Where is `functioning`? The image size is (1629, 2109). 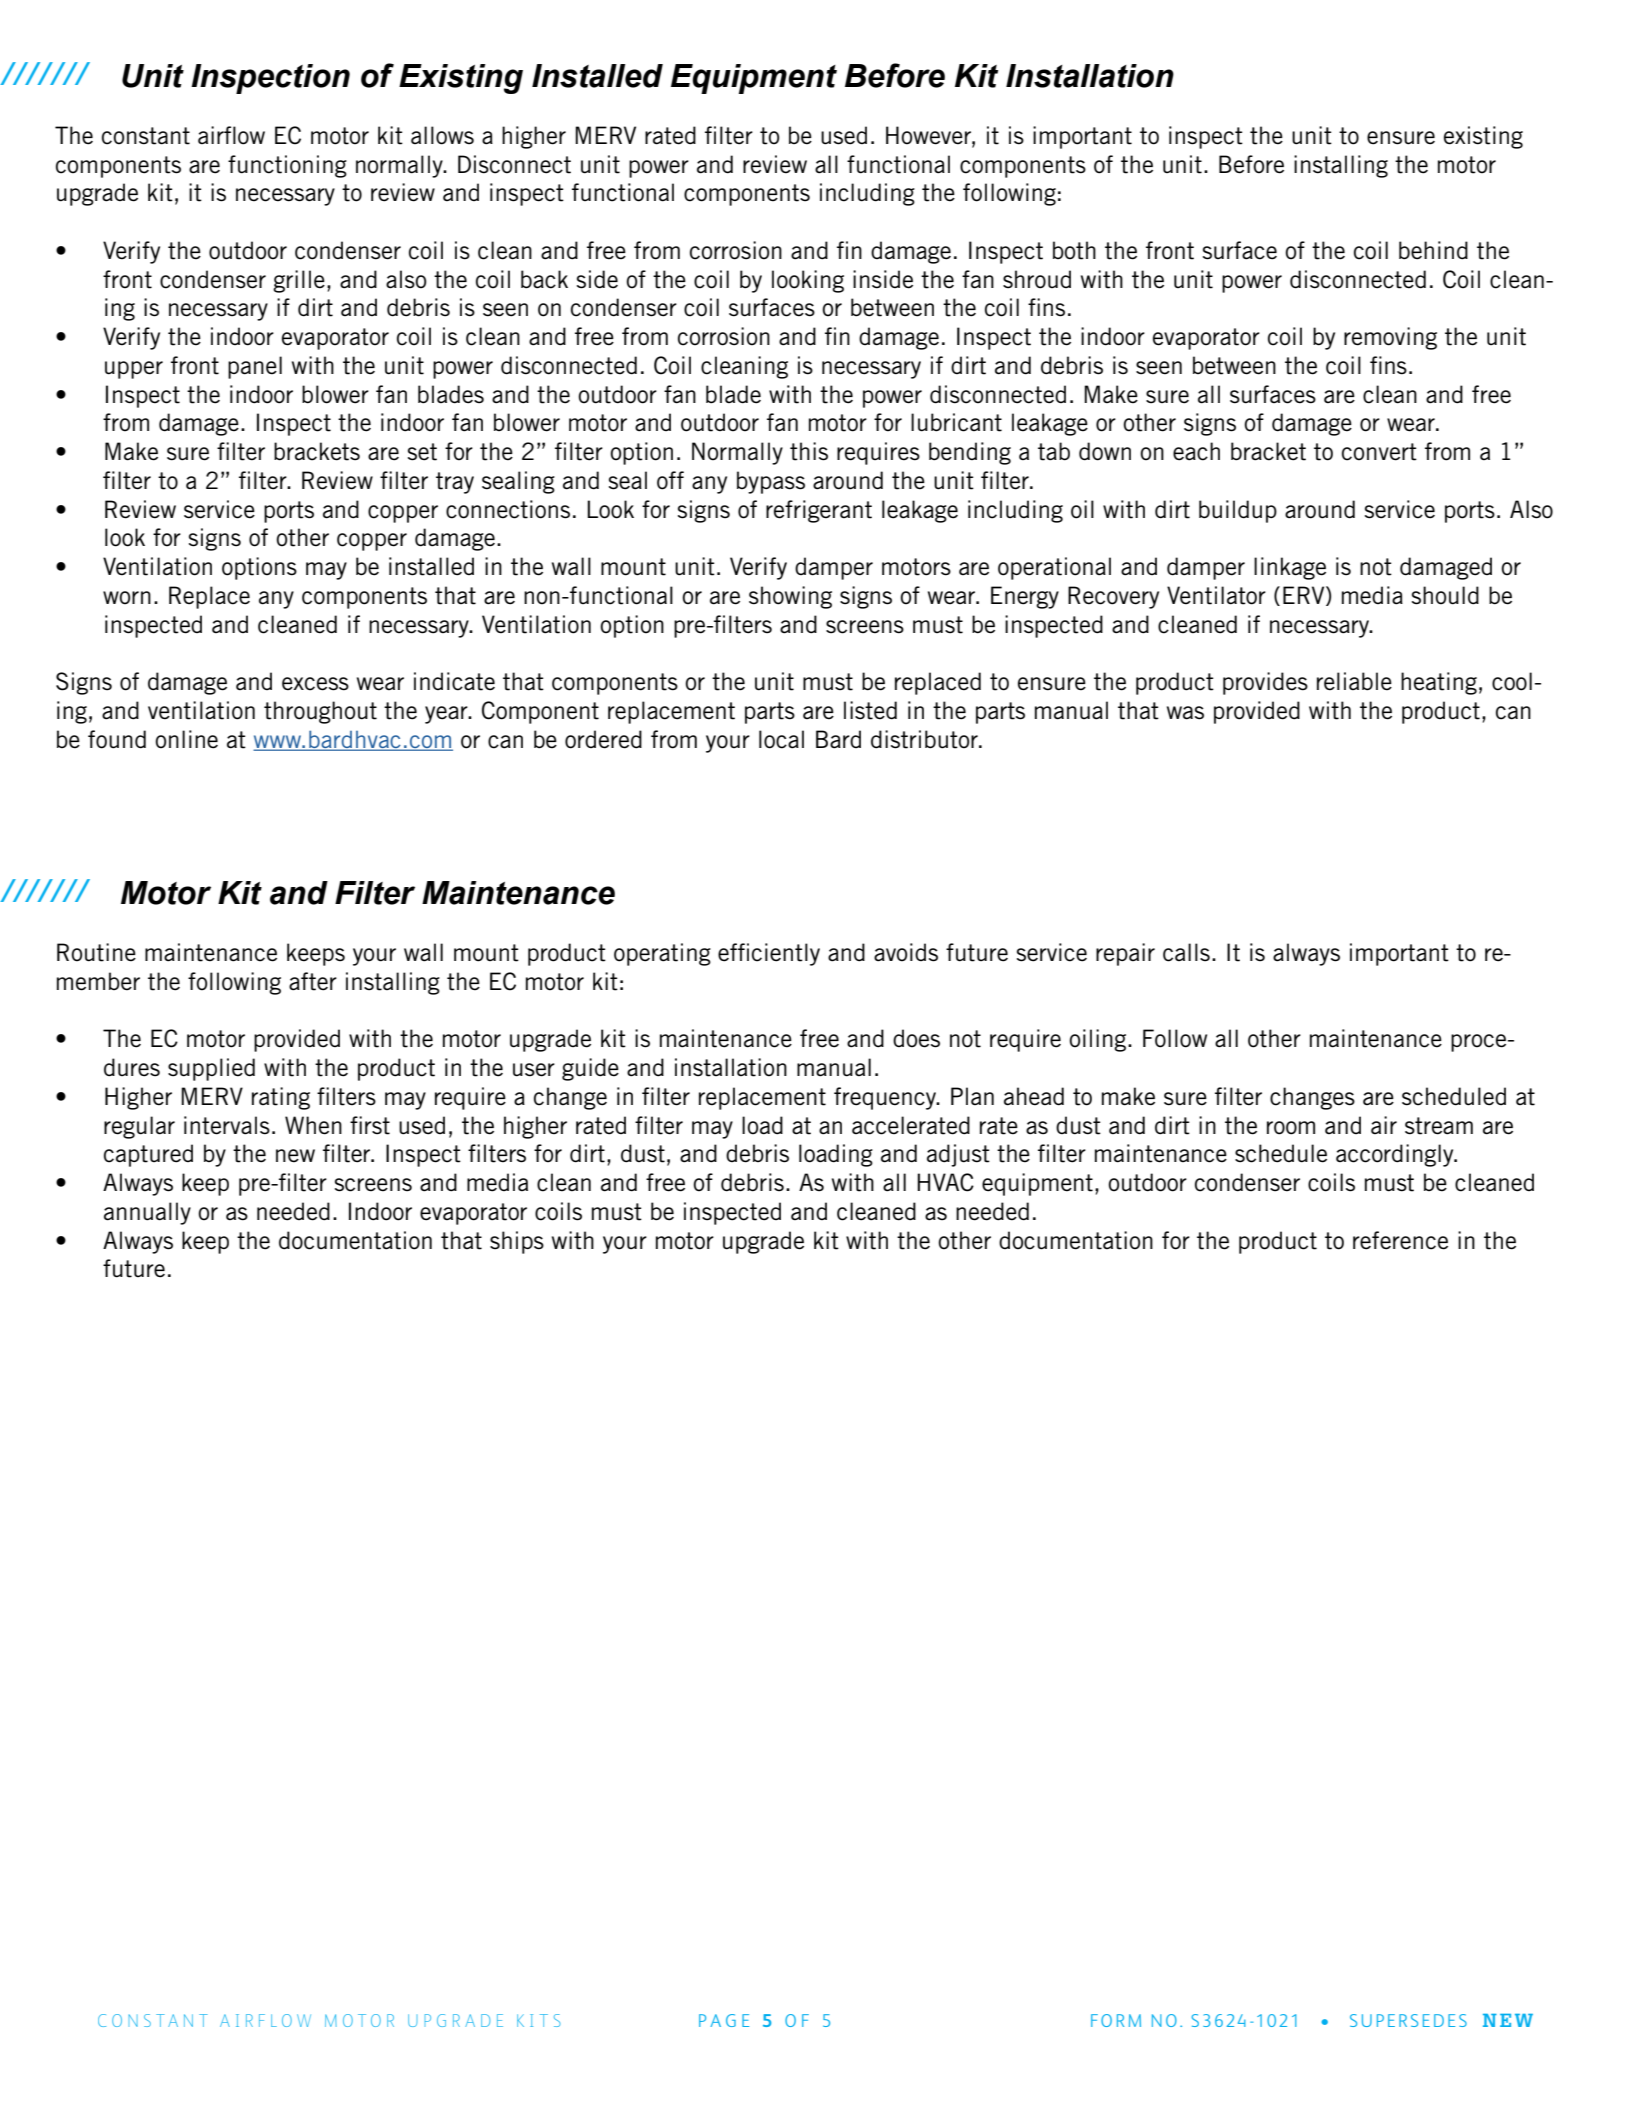
functioning is located at coordinates (287, 166).
